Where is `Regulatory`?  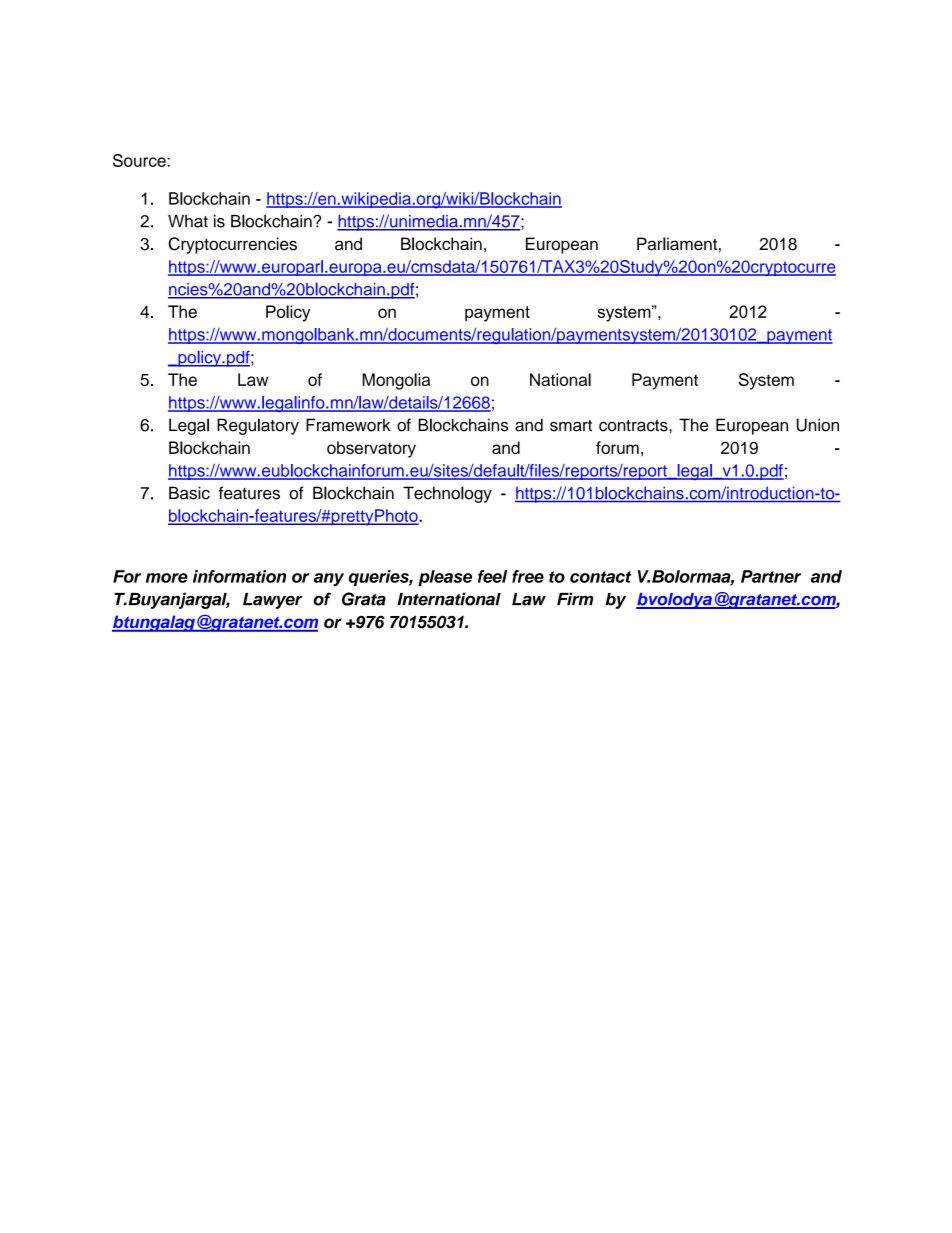 Regulatory is located at coordinates (258, 426).
